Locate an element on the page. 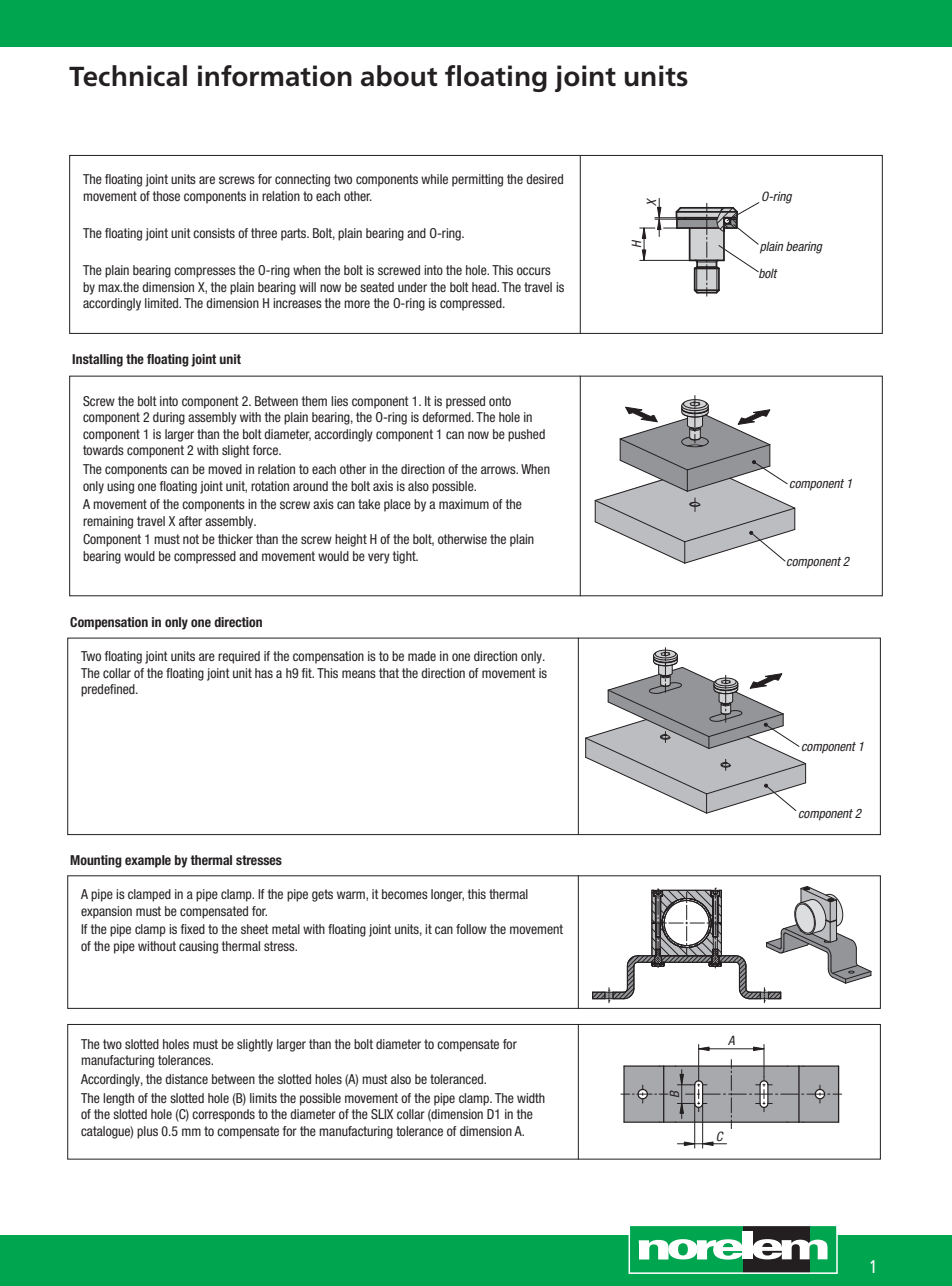 Image resolution: width=952 pixels, height=1286 pixels. Technical is located at coordinates (128, 76).
